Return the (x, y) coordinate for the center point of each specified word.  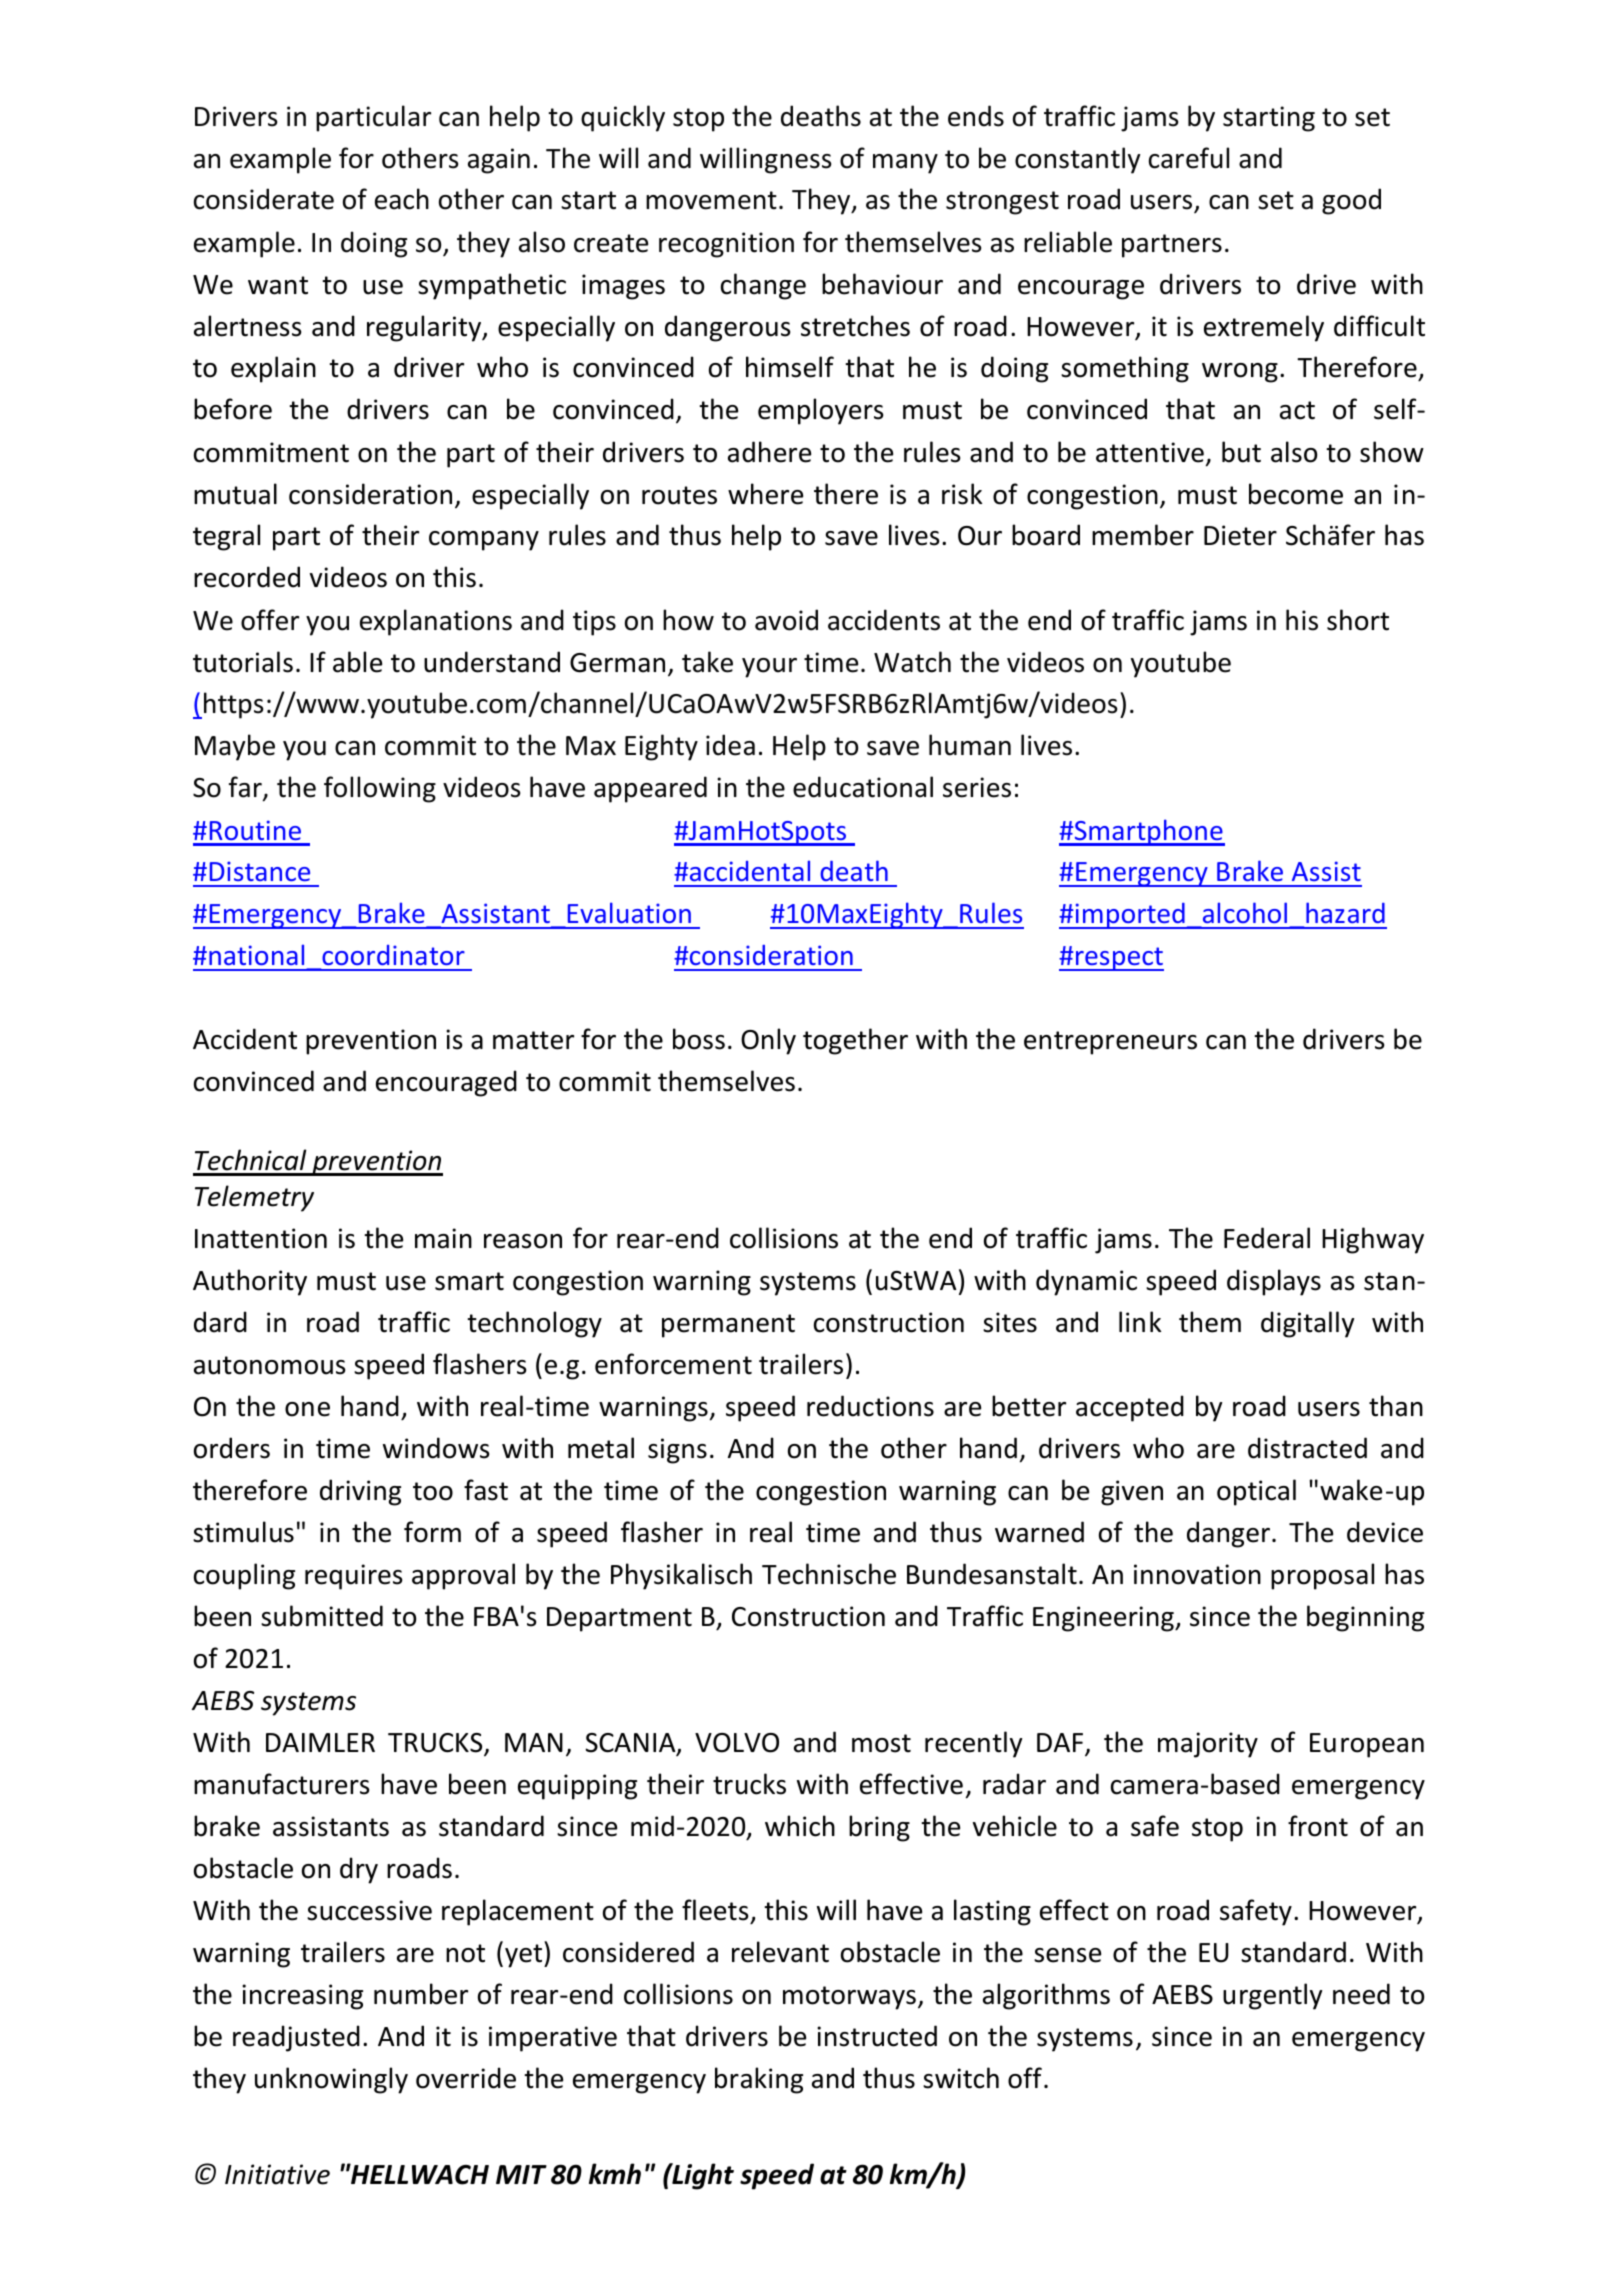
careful (1189, 158)
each (402, 199)
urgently (1272, 1996)
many (905, 164)
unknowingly (331, 2080)
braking (759, 2080)
